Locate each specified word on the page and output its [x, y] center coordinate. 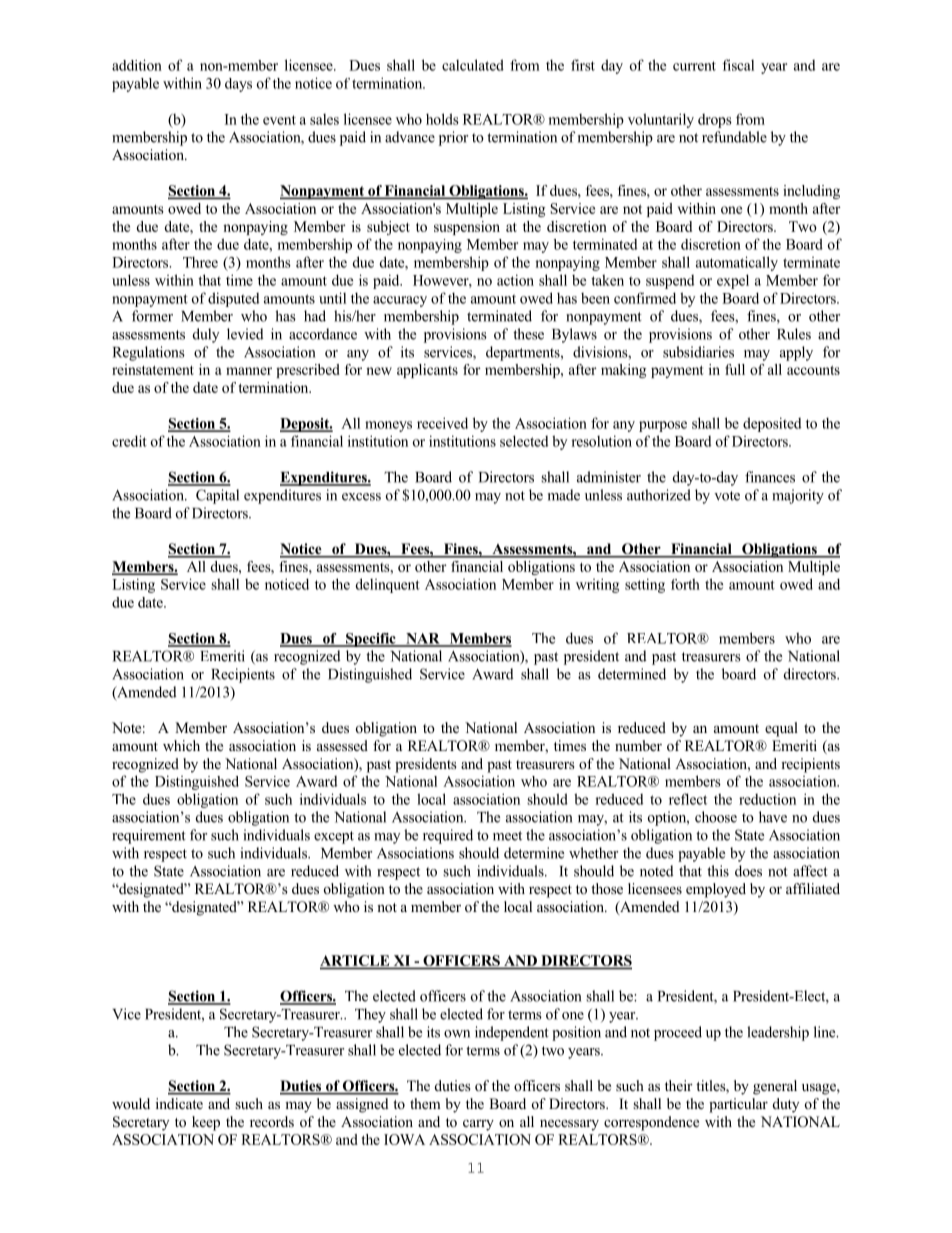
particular [738, 1105]
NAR [423, 639]
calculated [473, 65]
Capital [217, 496]
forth [685, 584]
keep [206, 1123]
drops [715, 121]
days [238, 85]
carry [478, 1125]
